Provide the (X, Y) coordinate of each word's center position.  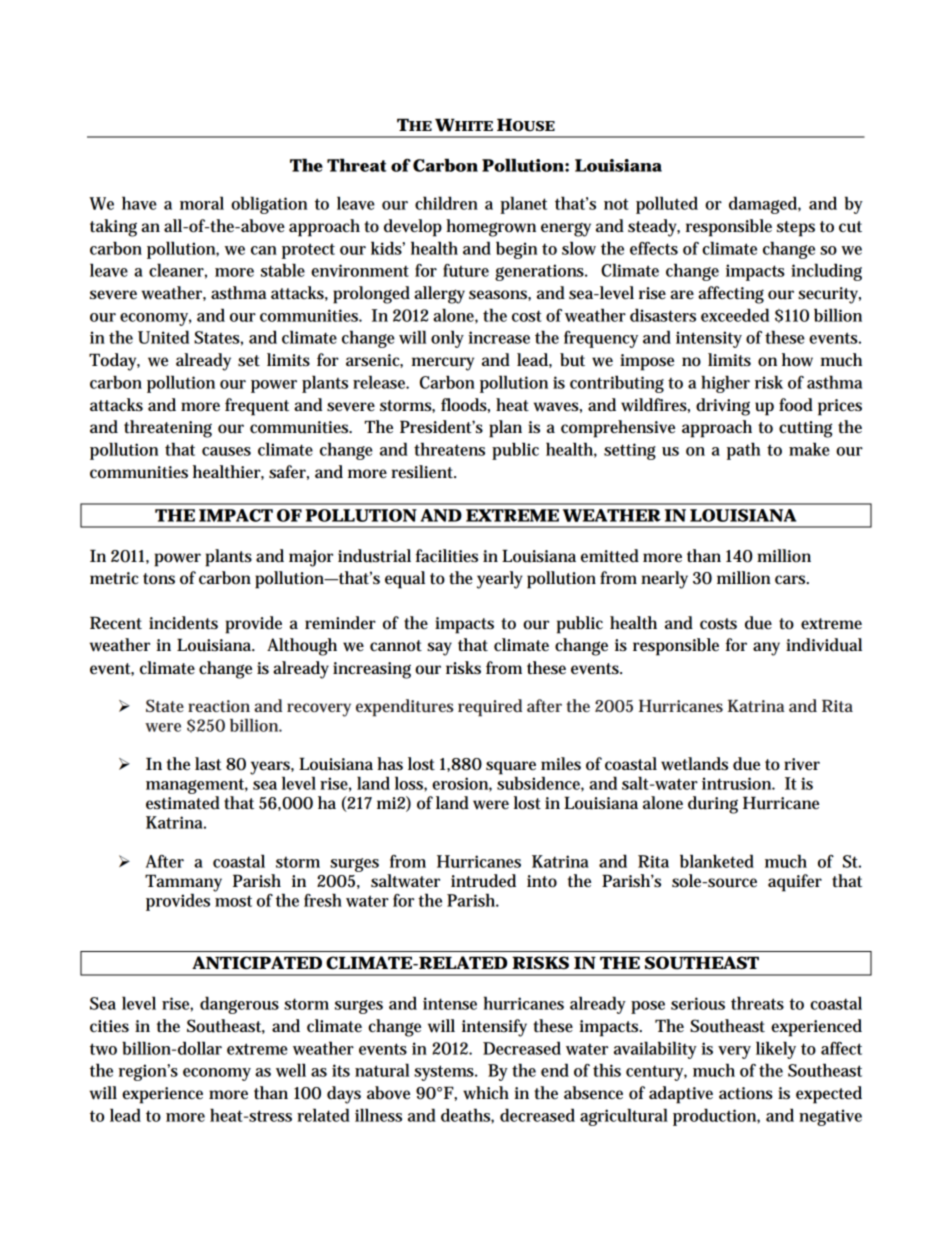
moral (202, 203)
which (486, 1093)
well (291, 1070)
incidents (183, 623)
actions (746, 1093)
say (439, 649)
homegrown (491, 228)
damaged (765, 205)
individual (824, 645)
